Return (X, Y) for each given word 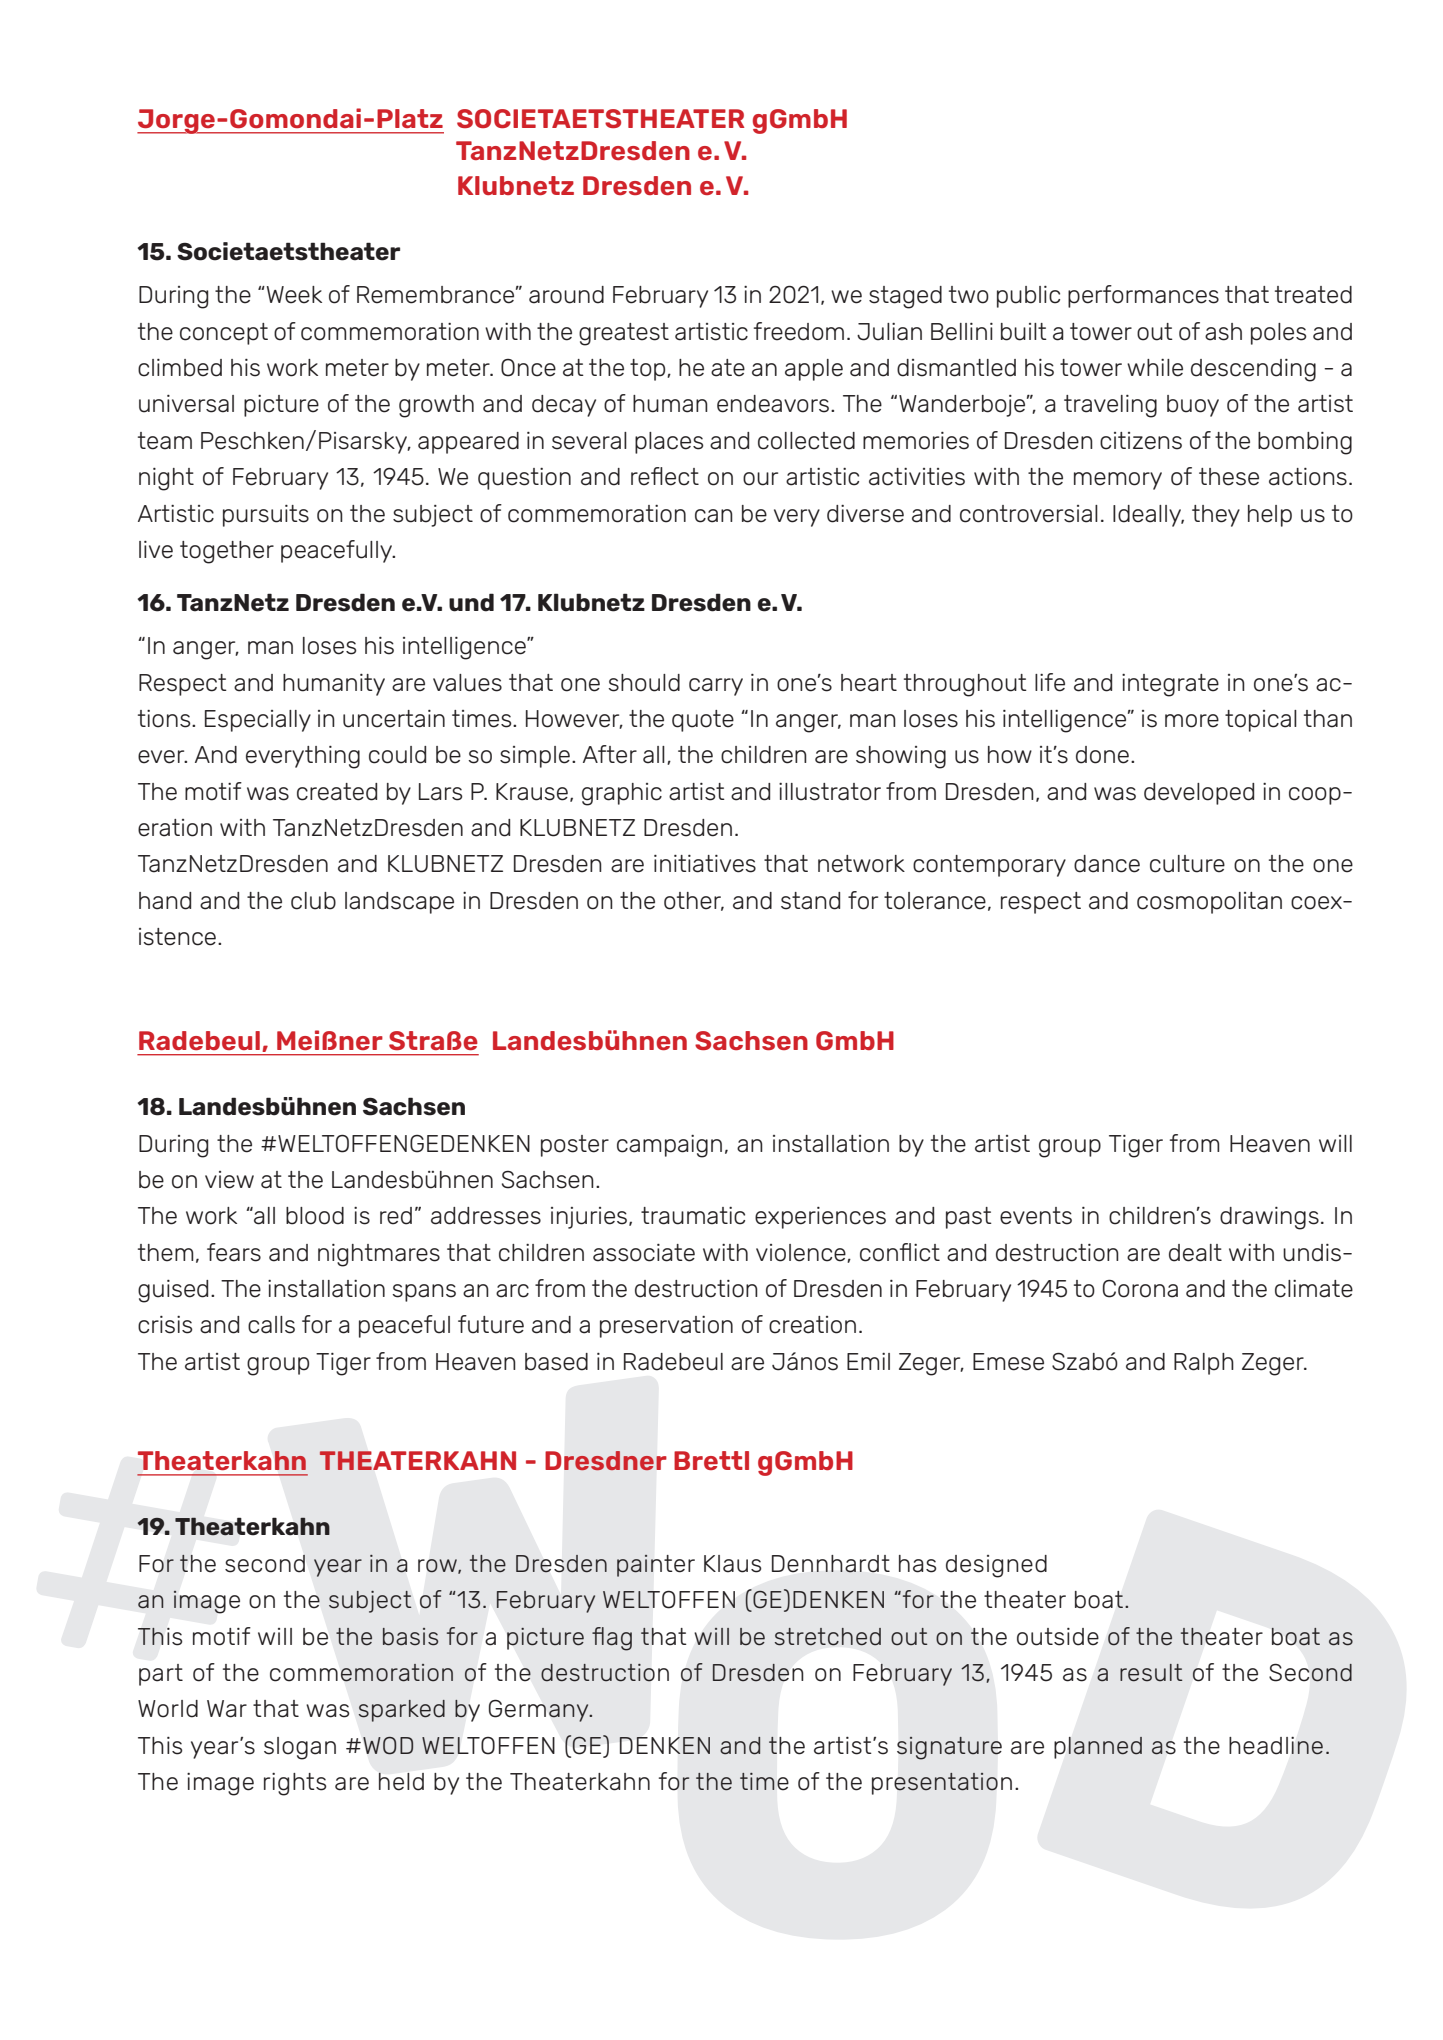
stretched (828, 1637)
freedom (799, 331)
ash (1223, 332)
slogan (300, 1748)
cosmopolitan (1209, 903)
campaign (669, 1146)
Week (293, 295)
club (313, 901)
